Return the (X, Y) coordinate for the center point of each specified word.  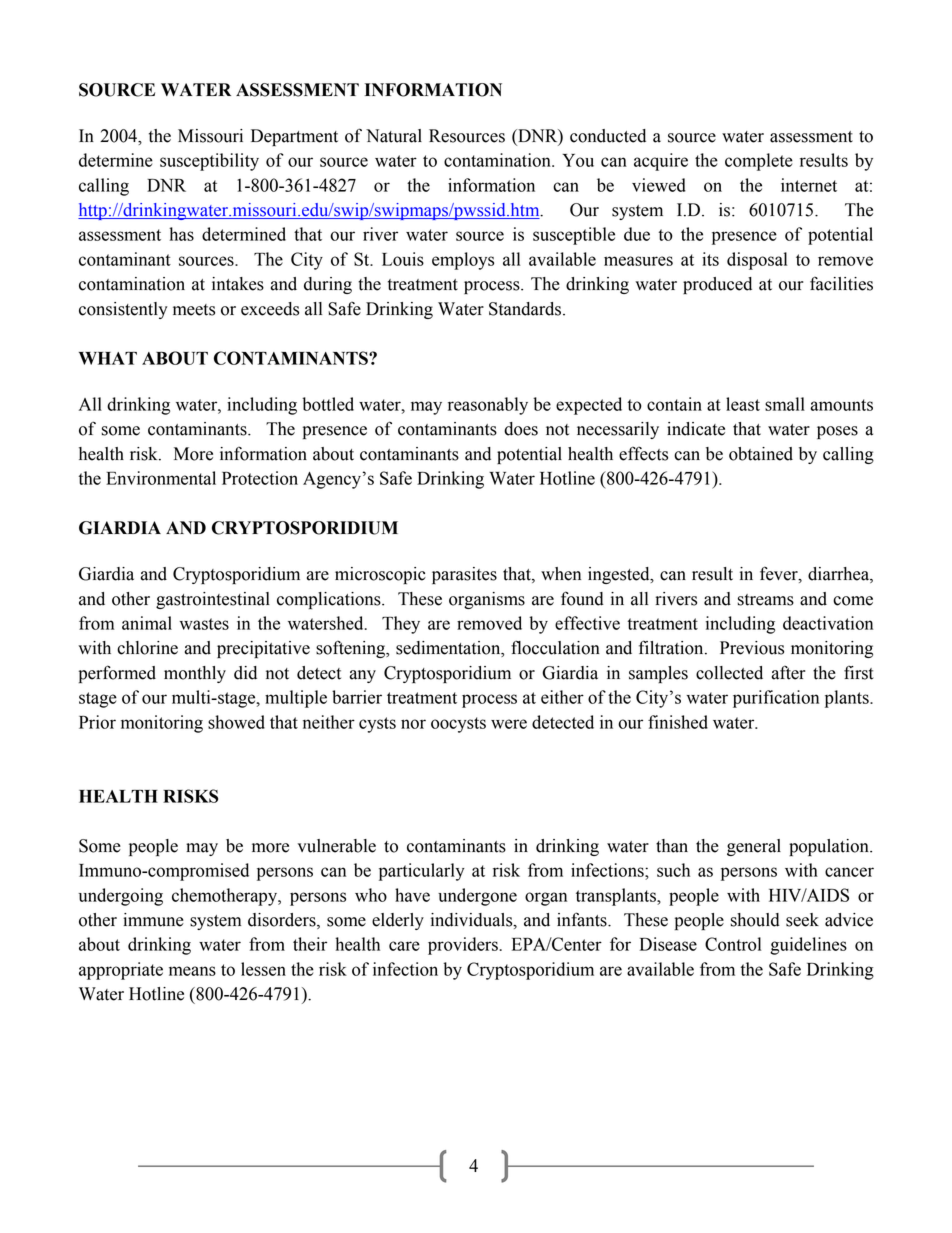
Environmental (161, 478)
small (785, 404)
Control (733, 944)
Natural (394, 136)
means (192, 971)
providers (464, 946)
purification (776, 699)
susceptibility (209, 162)
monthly (195, 674)
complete (759, 162)
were (509, 724)
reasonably (488, 406)
